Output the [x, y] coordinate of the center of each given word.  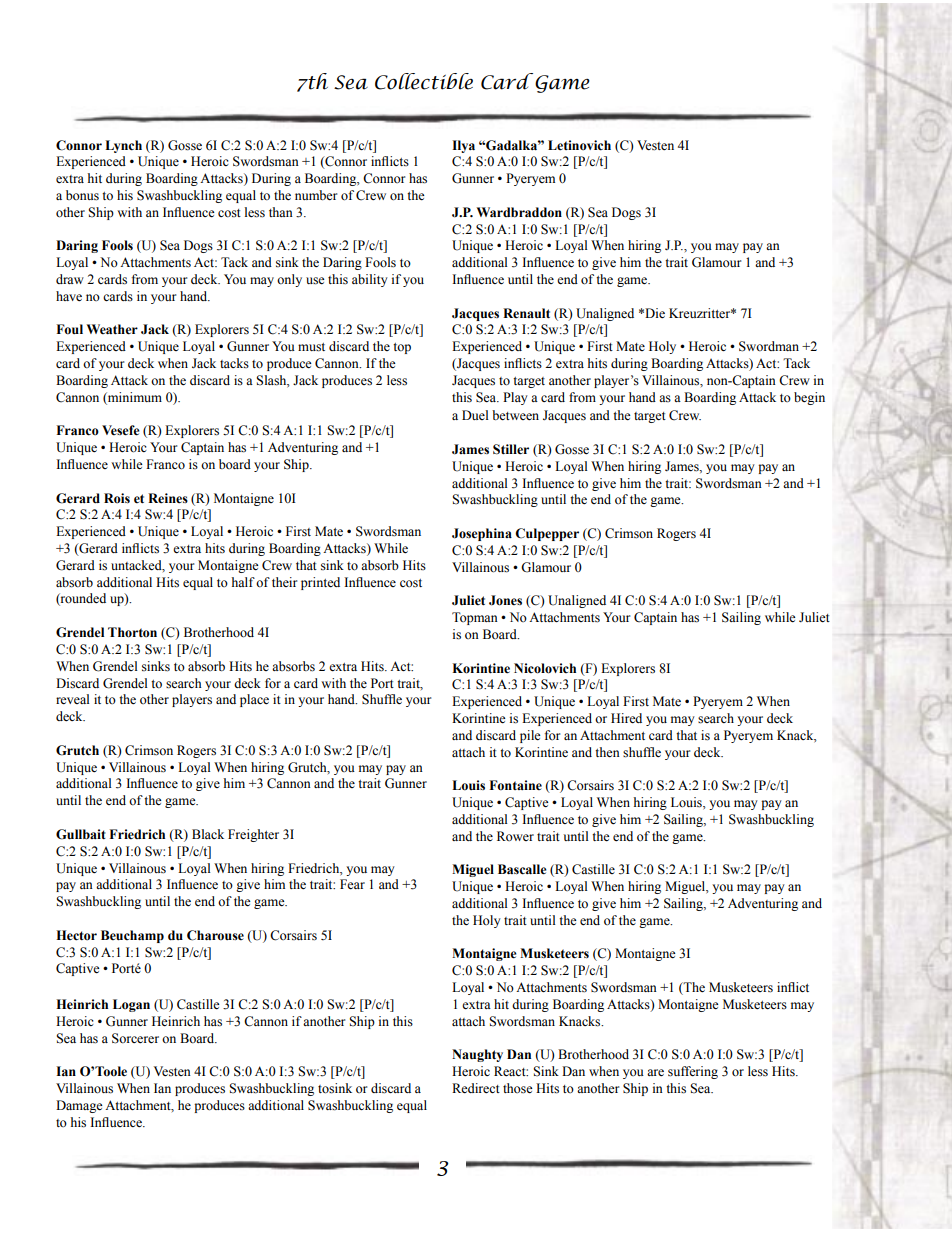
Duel [475, 415]
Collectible [424, 81]
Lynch [123, 146]
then [607, 752]
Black [208, 834]
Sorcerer [135, 1038]
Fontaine [515, 785]
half [243, 582]
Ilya [463, 146]
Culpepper [547, 534]
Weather [112, 329]
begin [809, 398]
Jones [505, 600]
